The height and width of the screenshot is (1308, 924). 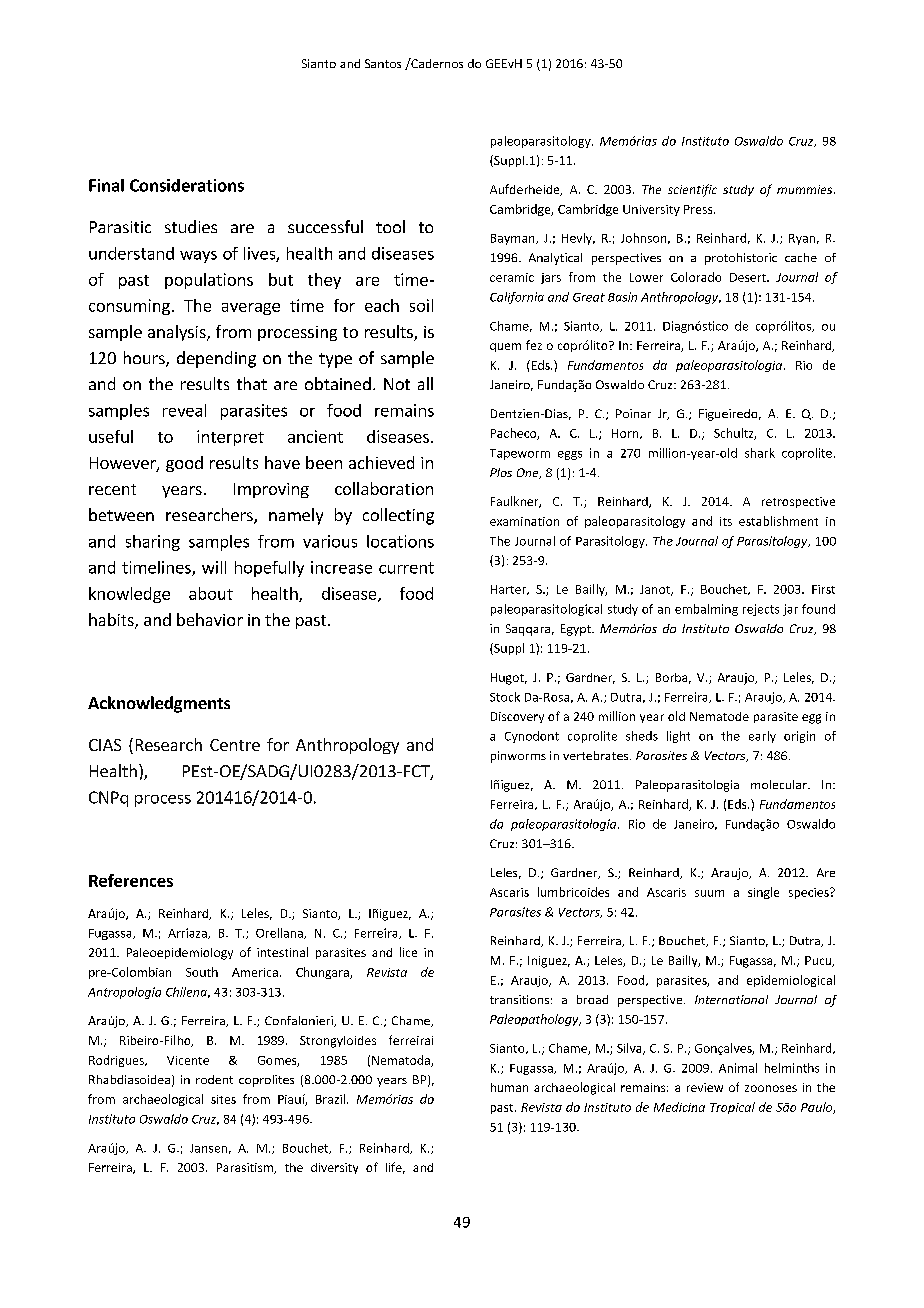 What do you see at coordinates (421, 305) in the screenshot?
I see `soil` at bounding box center [421, 305].
